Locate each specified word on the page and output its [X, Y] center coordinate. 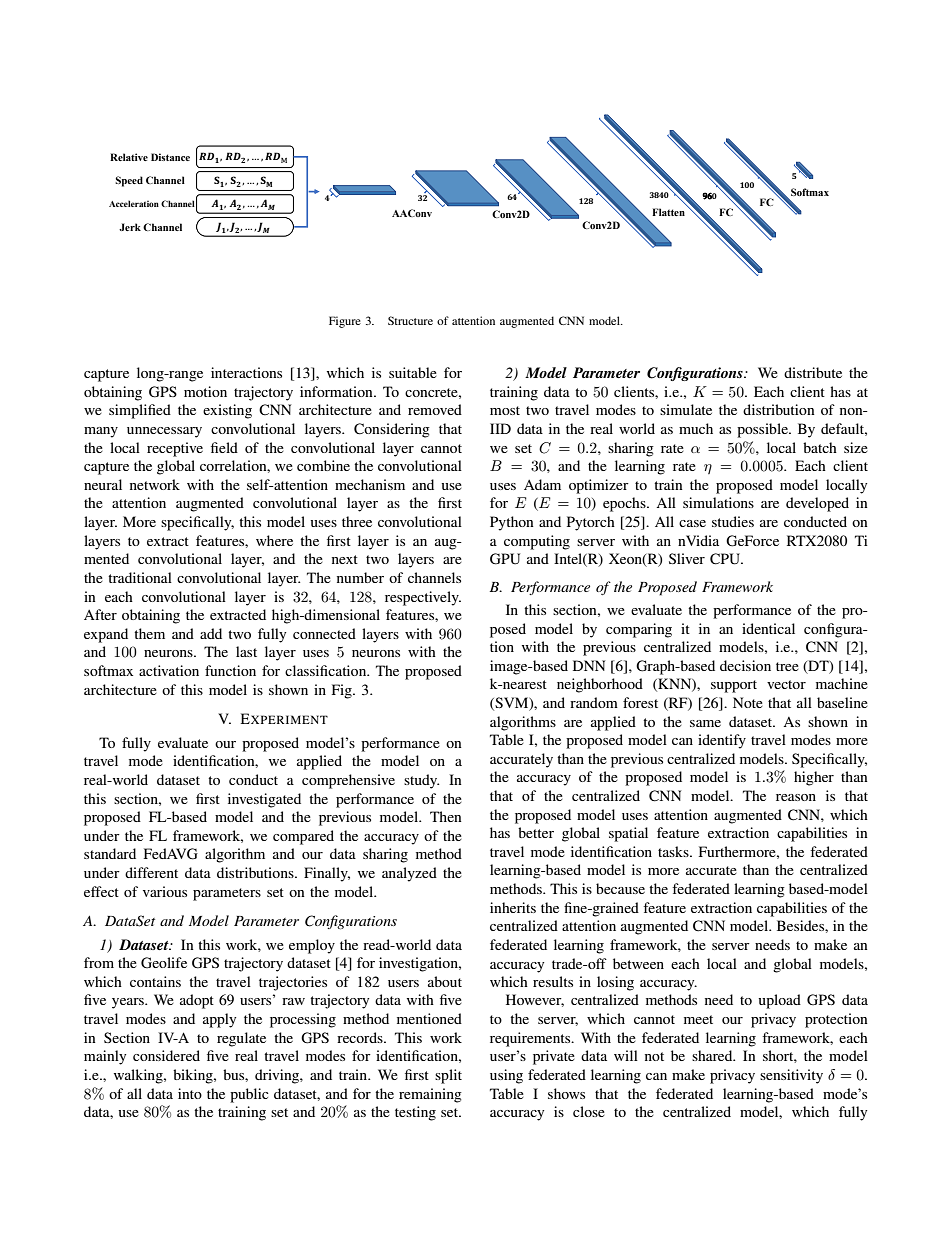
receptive [175, 449]
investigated [264, 800]
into [190, 1093]
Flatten [668, 212]
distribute [813, 372]
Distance [170, 157]
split [448, 1076]
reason [796, 797]
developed [817, 504]
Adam [542, 484]
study [421, 781]
